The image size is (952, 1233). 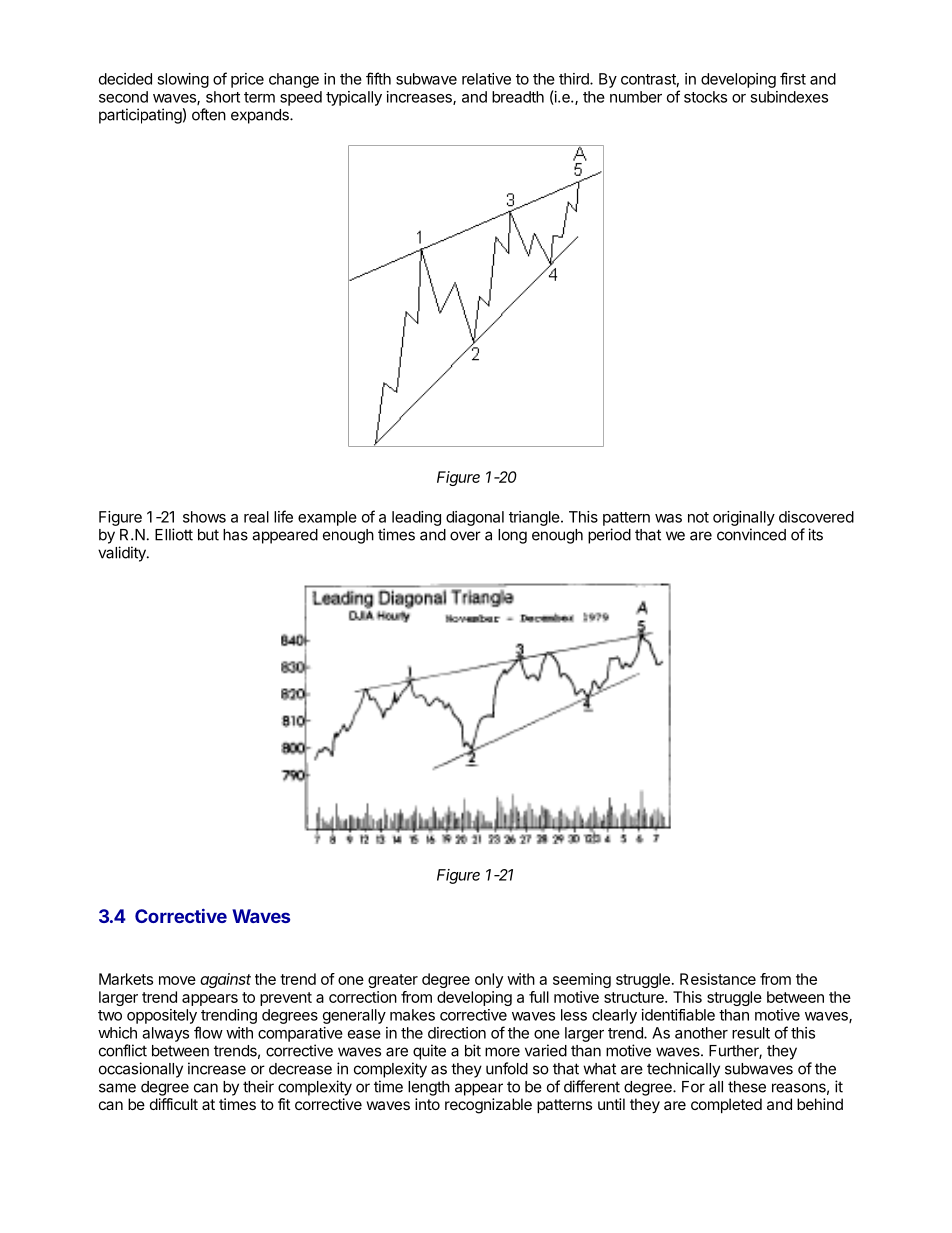 I want to click on convinced, so click(x=751, y=534).
